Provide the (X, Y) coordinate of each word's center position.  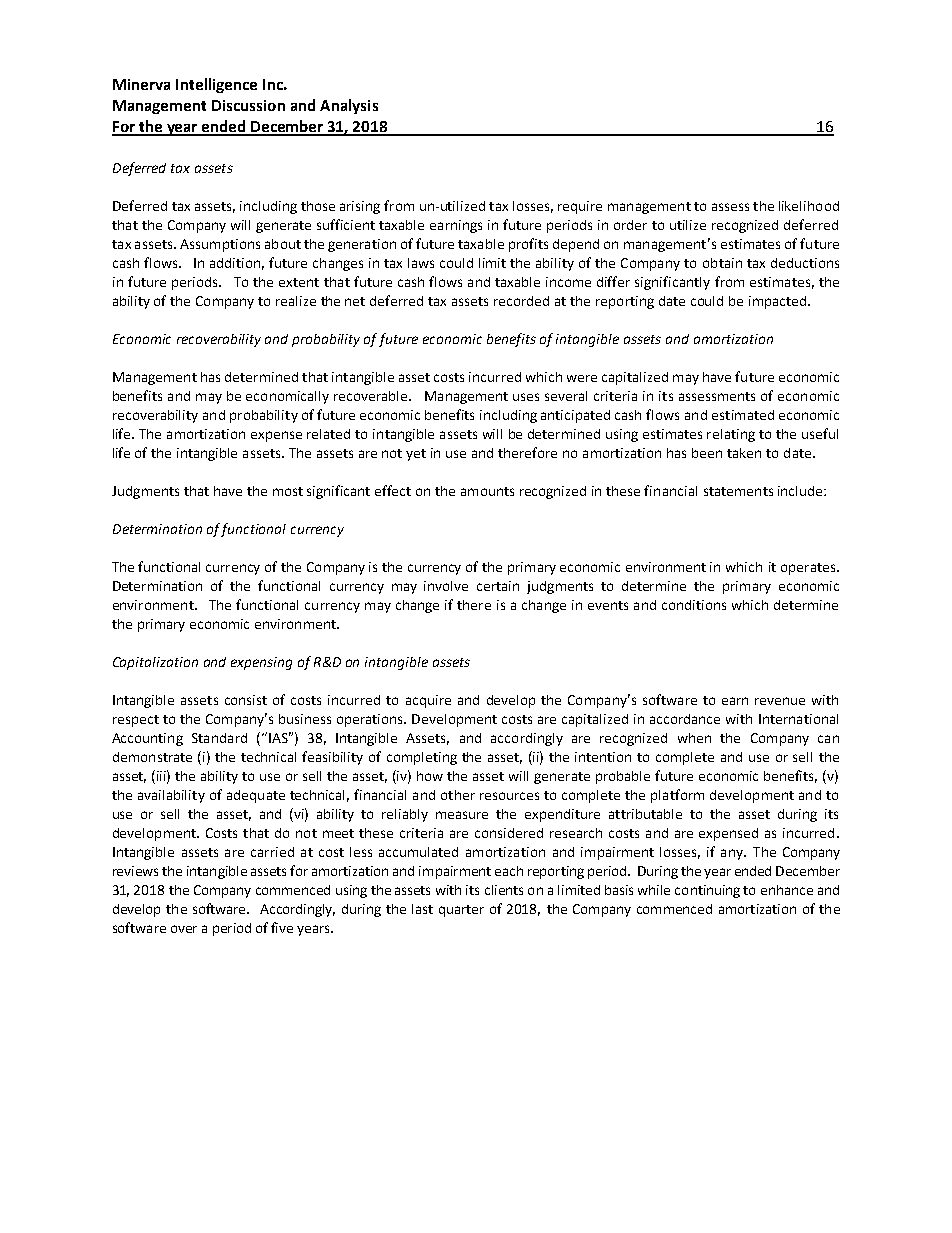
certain (498, 586)
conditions (694, 605)
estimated (743, 415)
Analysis (349, 106)
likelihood (809, 206)
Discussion (248, 105)
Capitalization (155, 663)
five (282, 927)
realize (296, 301)
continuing (707, 891)
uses (526, 397)
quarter (461, 911)
